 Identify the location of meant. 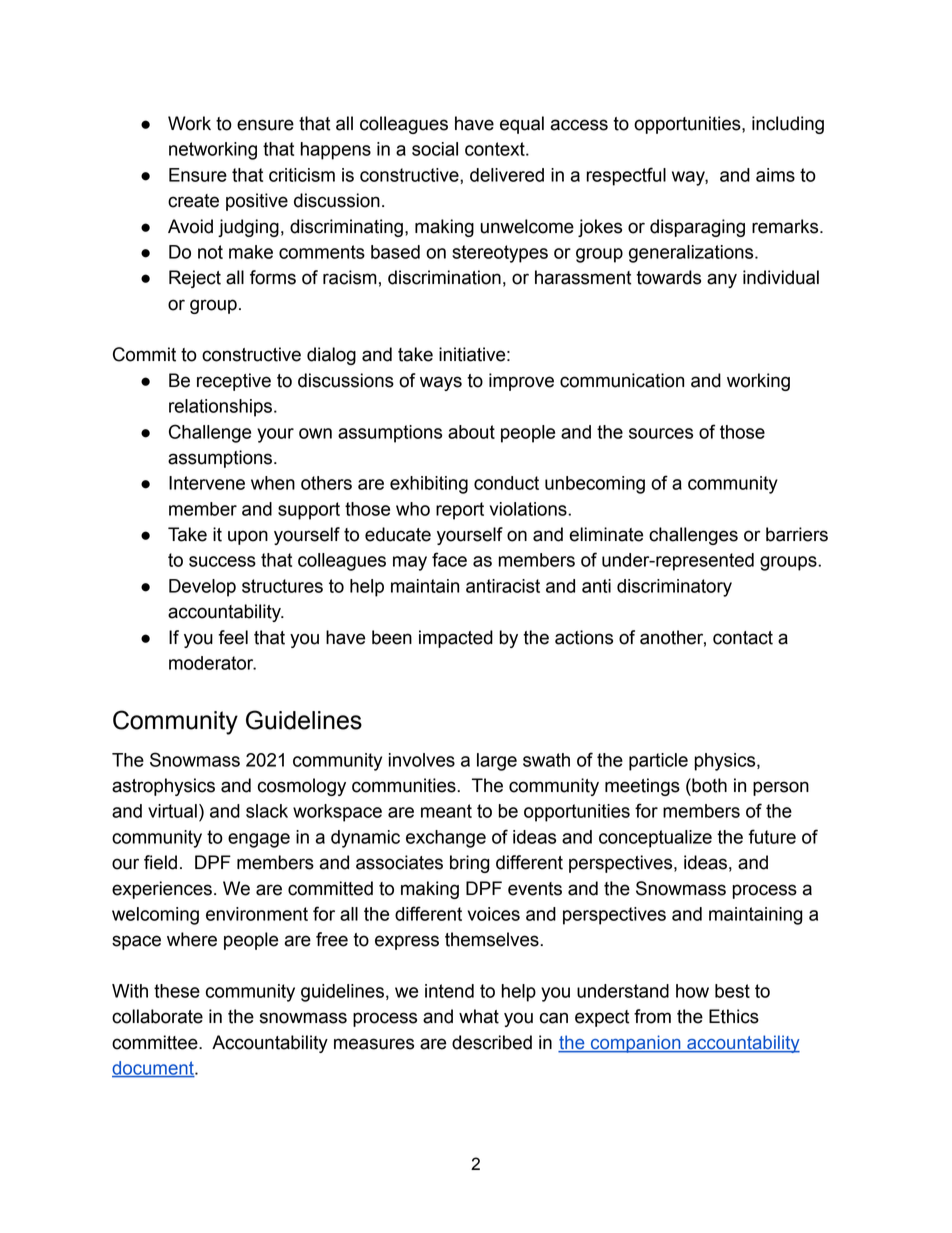
(446, 811).
